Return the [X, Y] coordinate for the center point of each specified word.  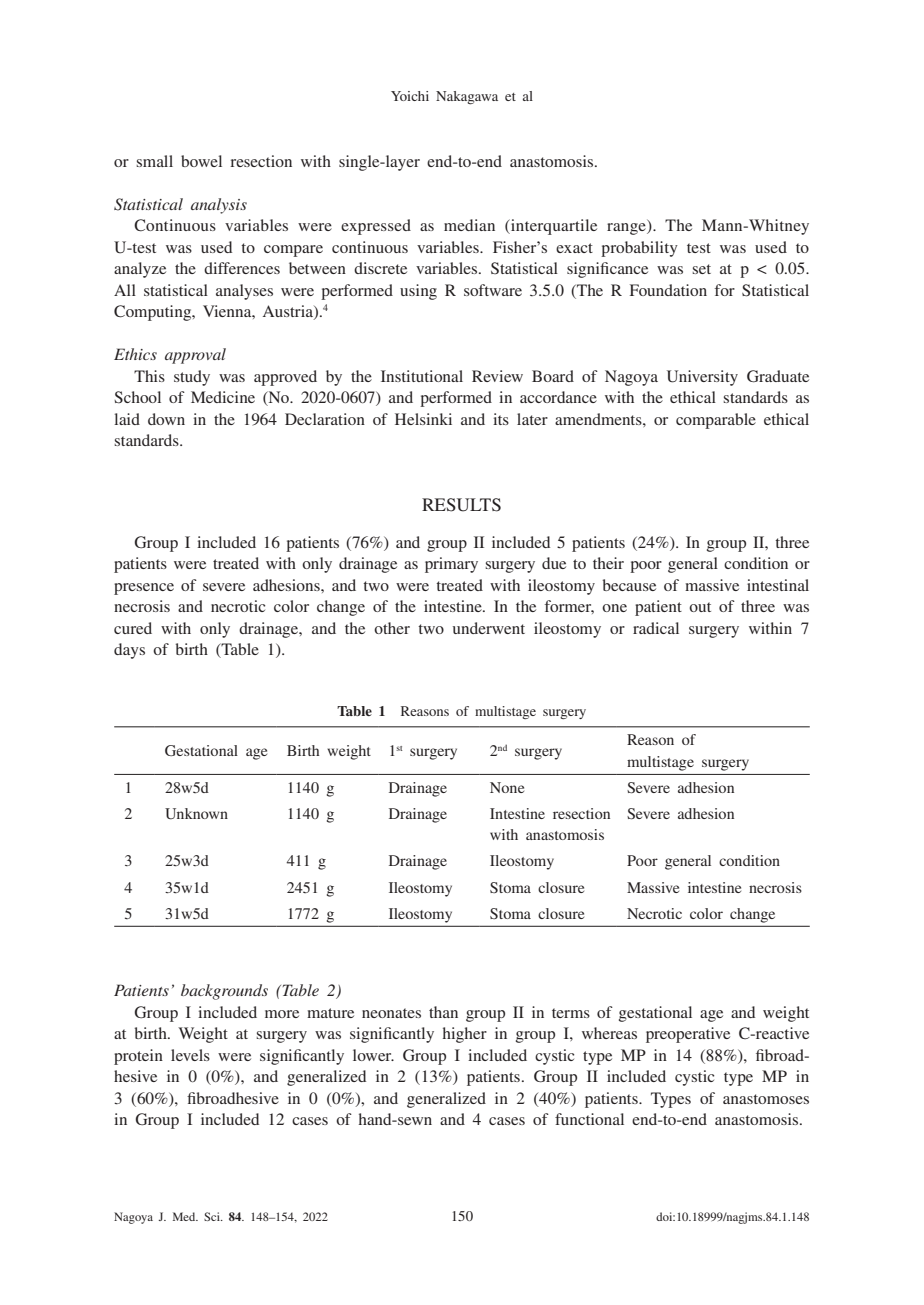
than [443, 1012]
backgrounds [224, 992]
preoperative [688, 1035]
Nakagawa [467, 98]
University [702, 378]
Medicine [223, 397]
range [627, 229]
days [129, 651]
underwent [489, 628]
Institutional [422, 376]
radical [656, 628]
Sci [213, 1216]
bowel [201, 161]
